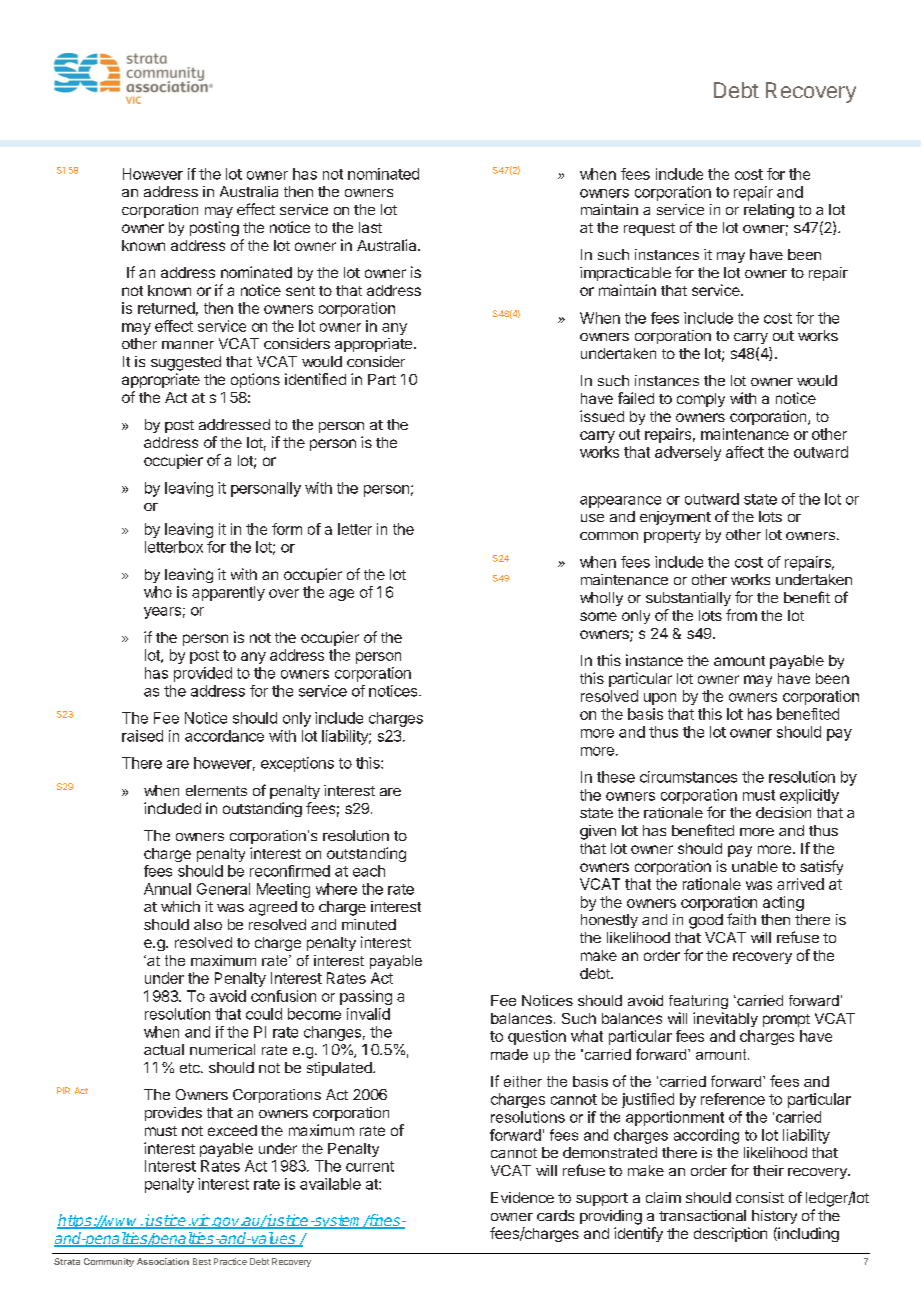 Image resolution: width=924 pixels, height=1307 pixels. Describe the element at coordinates (297, 764) in the screenshot. I see `exceptions` at that location.
